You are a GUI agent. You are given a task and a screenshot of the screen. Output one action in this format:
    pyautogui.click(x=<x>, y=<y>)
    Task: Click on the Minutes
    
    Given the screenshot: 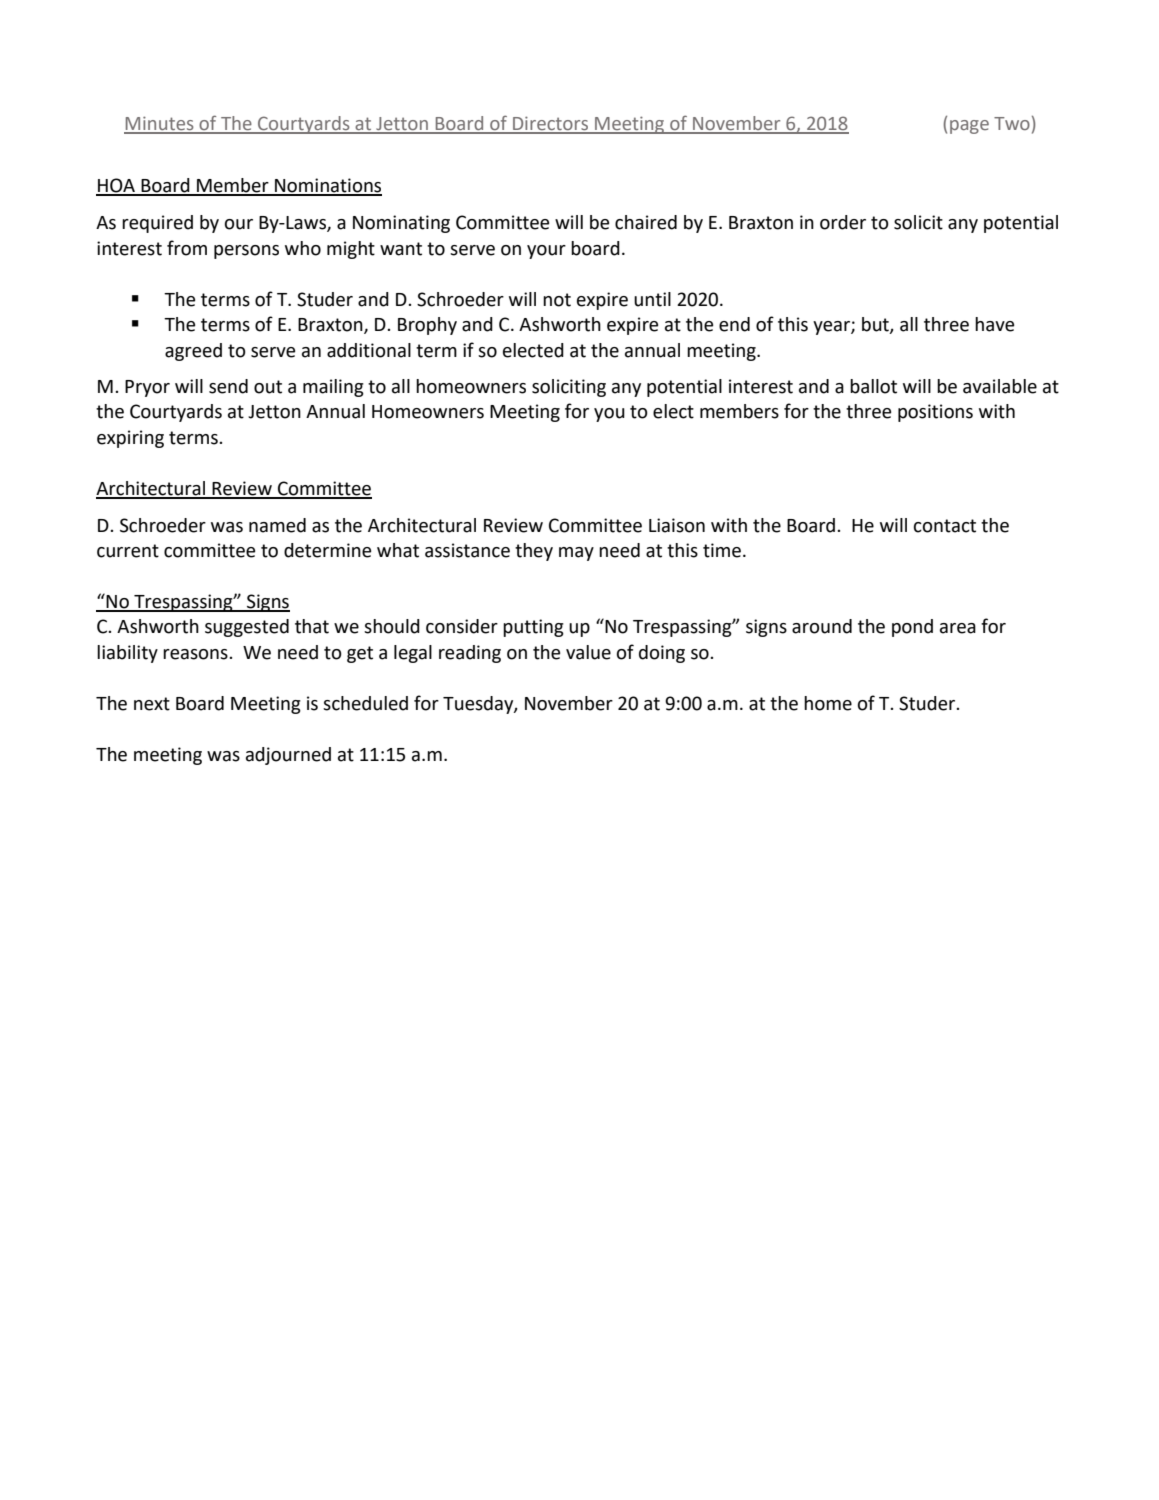 What is the action you would take?
    pyautogui.click(x=160, y=124)
